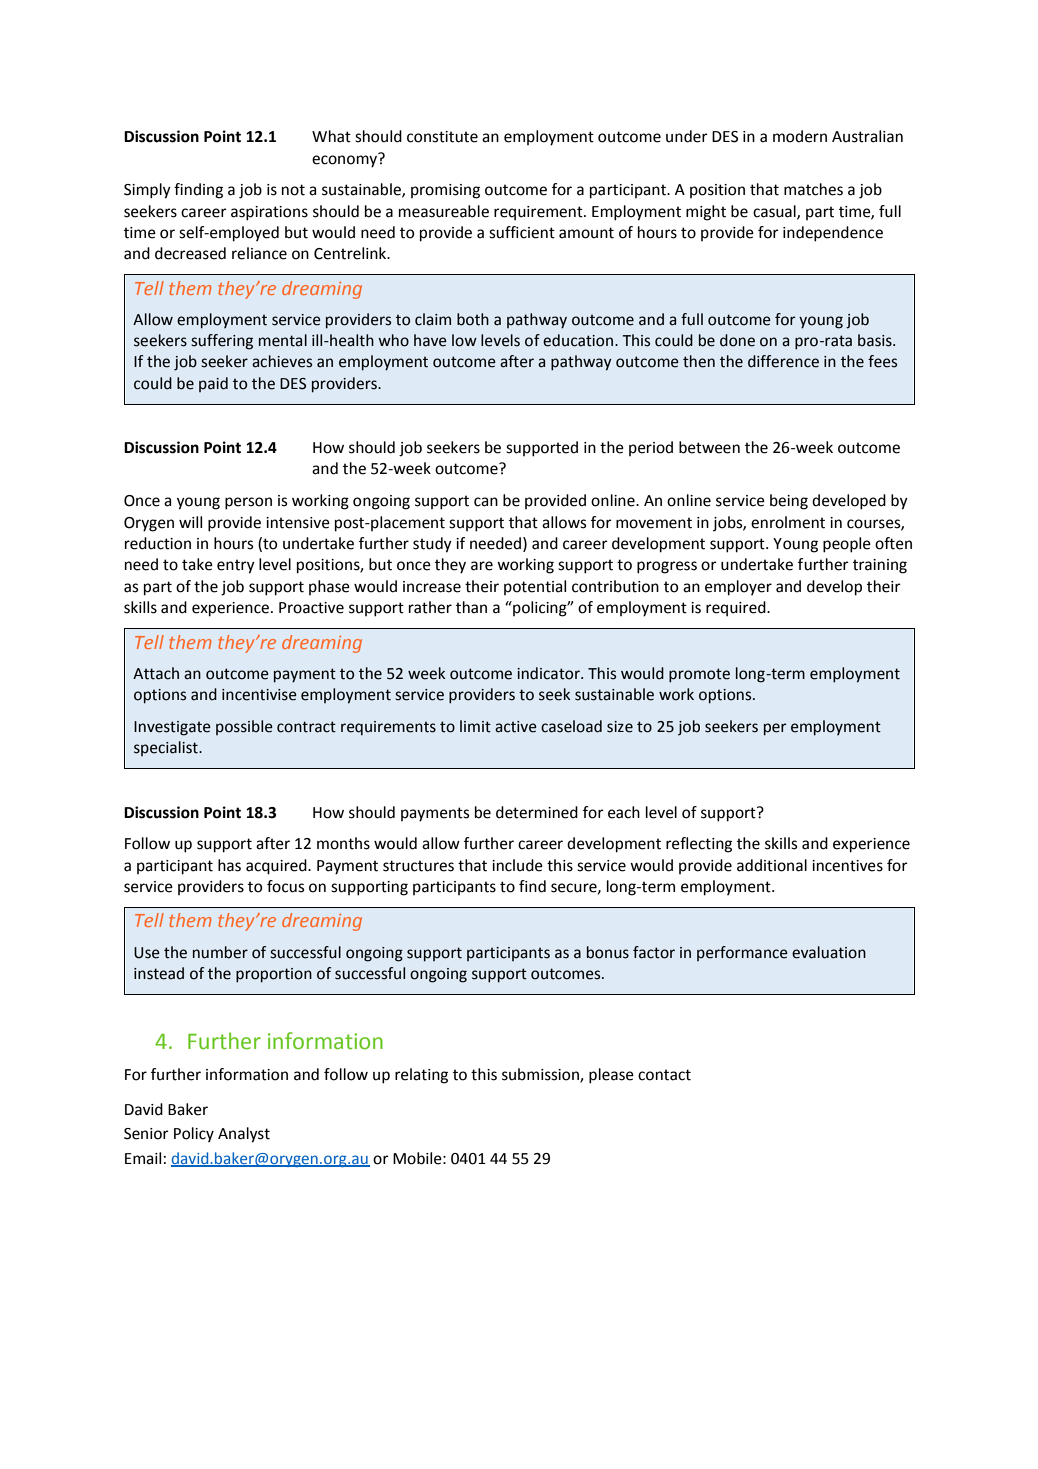  Describe the element at coordinates (222, 342) in the screenshot. I see `suffering` at that location.
